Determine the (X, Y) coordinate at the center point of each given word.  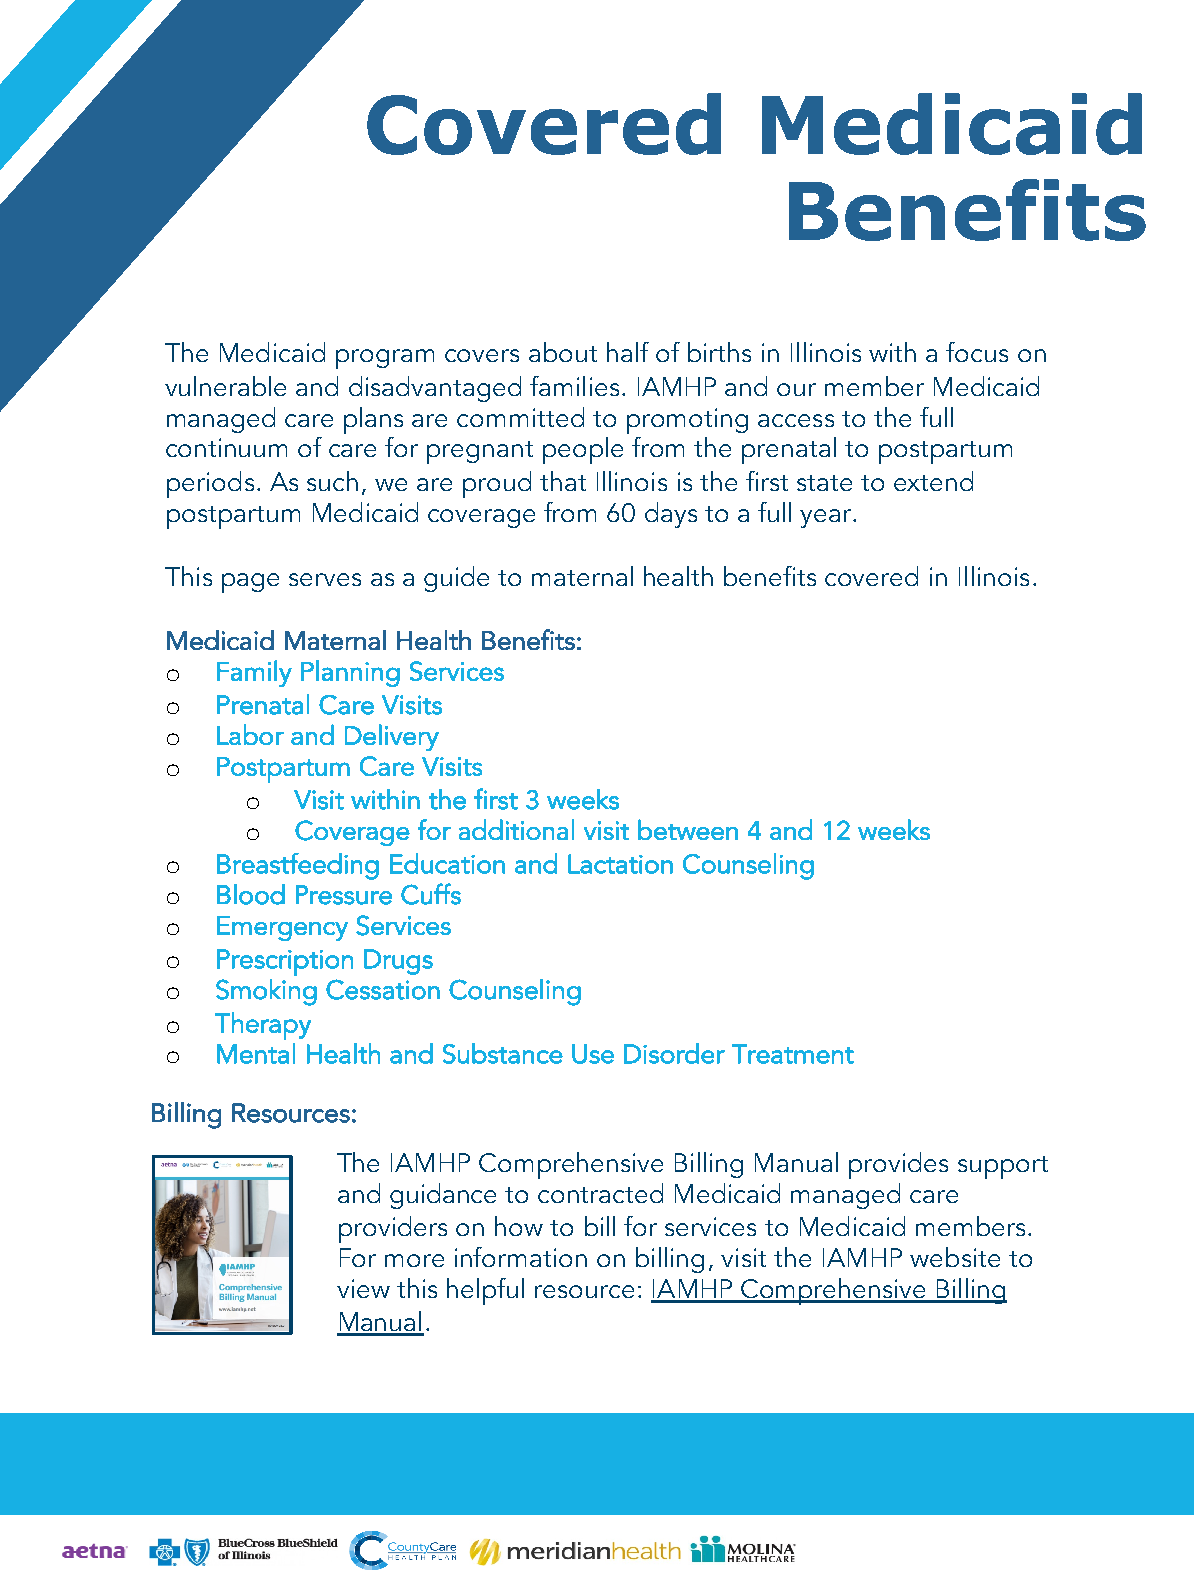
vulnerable (225, 386)
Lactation (620, 864)
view (363, 1288)
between (688, 829)
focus (977, 352)
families (574, 386)
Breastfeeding (298, 866)
